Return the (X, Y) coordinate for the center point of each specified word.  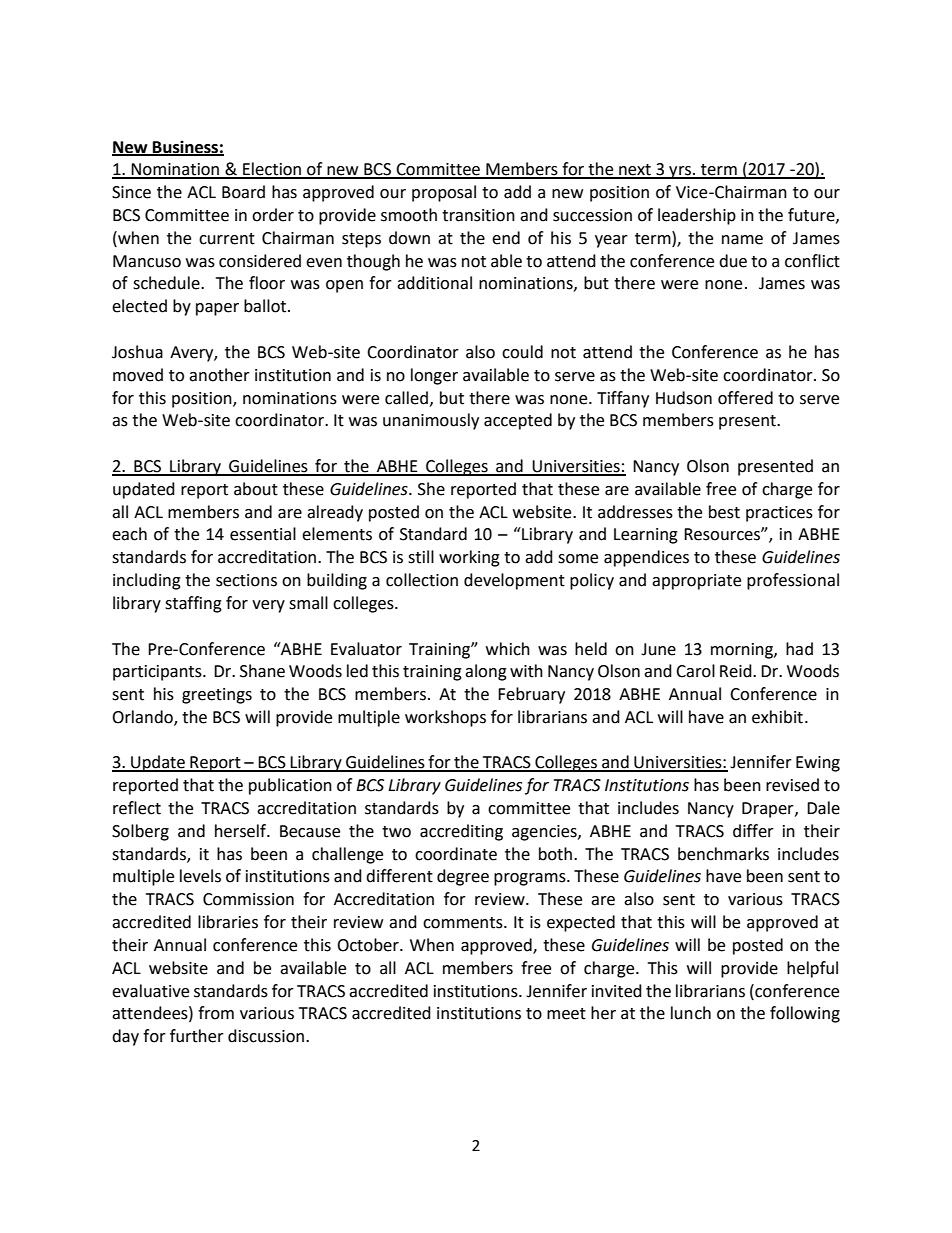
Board (243, 192)
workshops (445, 718)
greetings (217, 696)
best (724, 512)
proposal (444, 193)
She (431, 489)
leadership (697, 216)
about (256, 489)
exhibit (777, 717)
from (216, 1013)
